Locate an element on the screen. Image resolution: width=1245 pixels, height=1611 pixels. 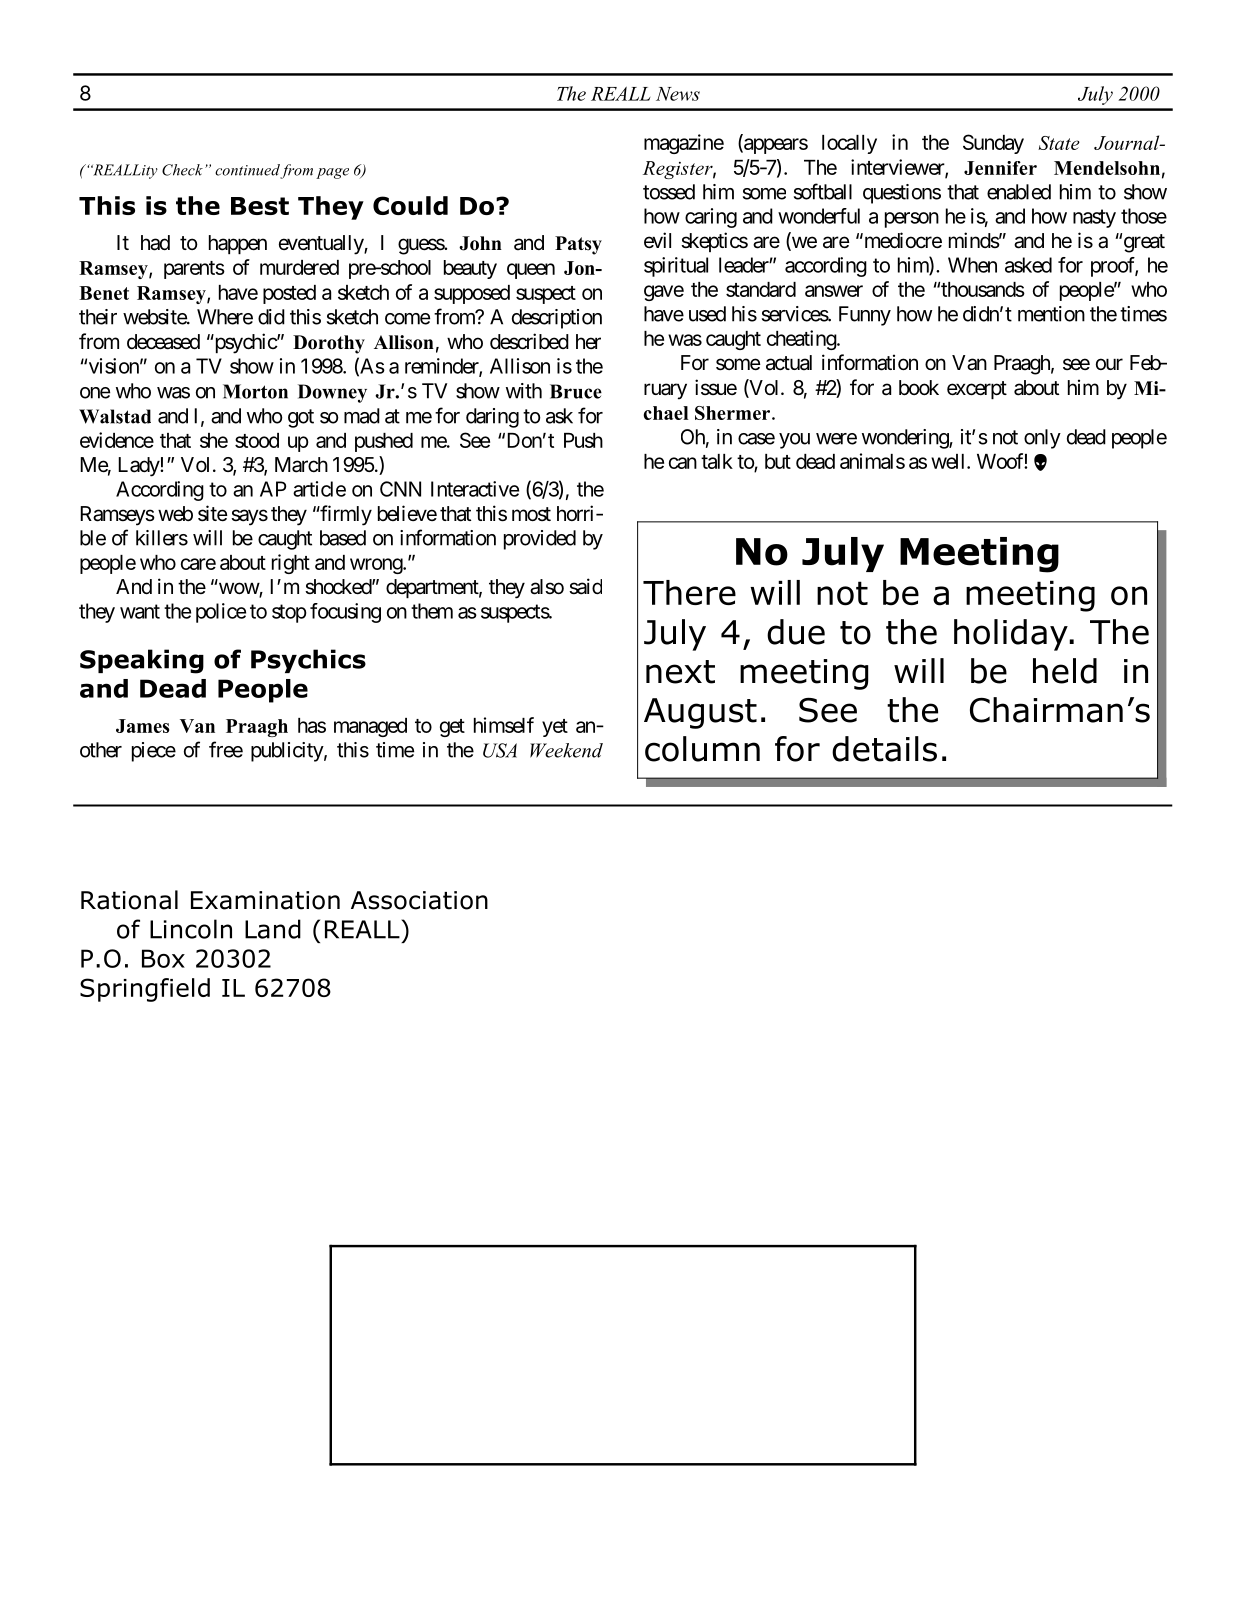
held is located at coordinates (1065, 671).
